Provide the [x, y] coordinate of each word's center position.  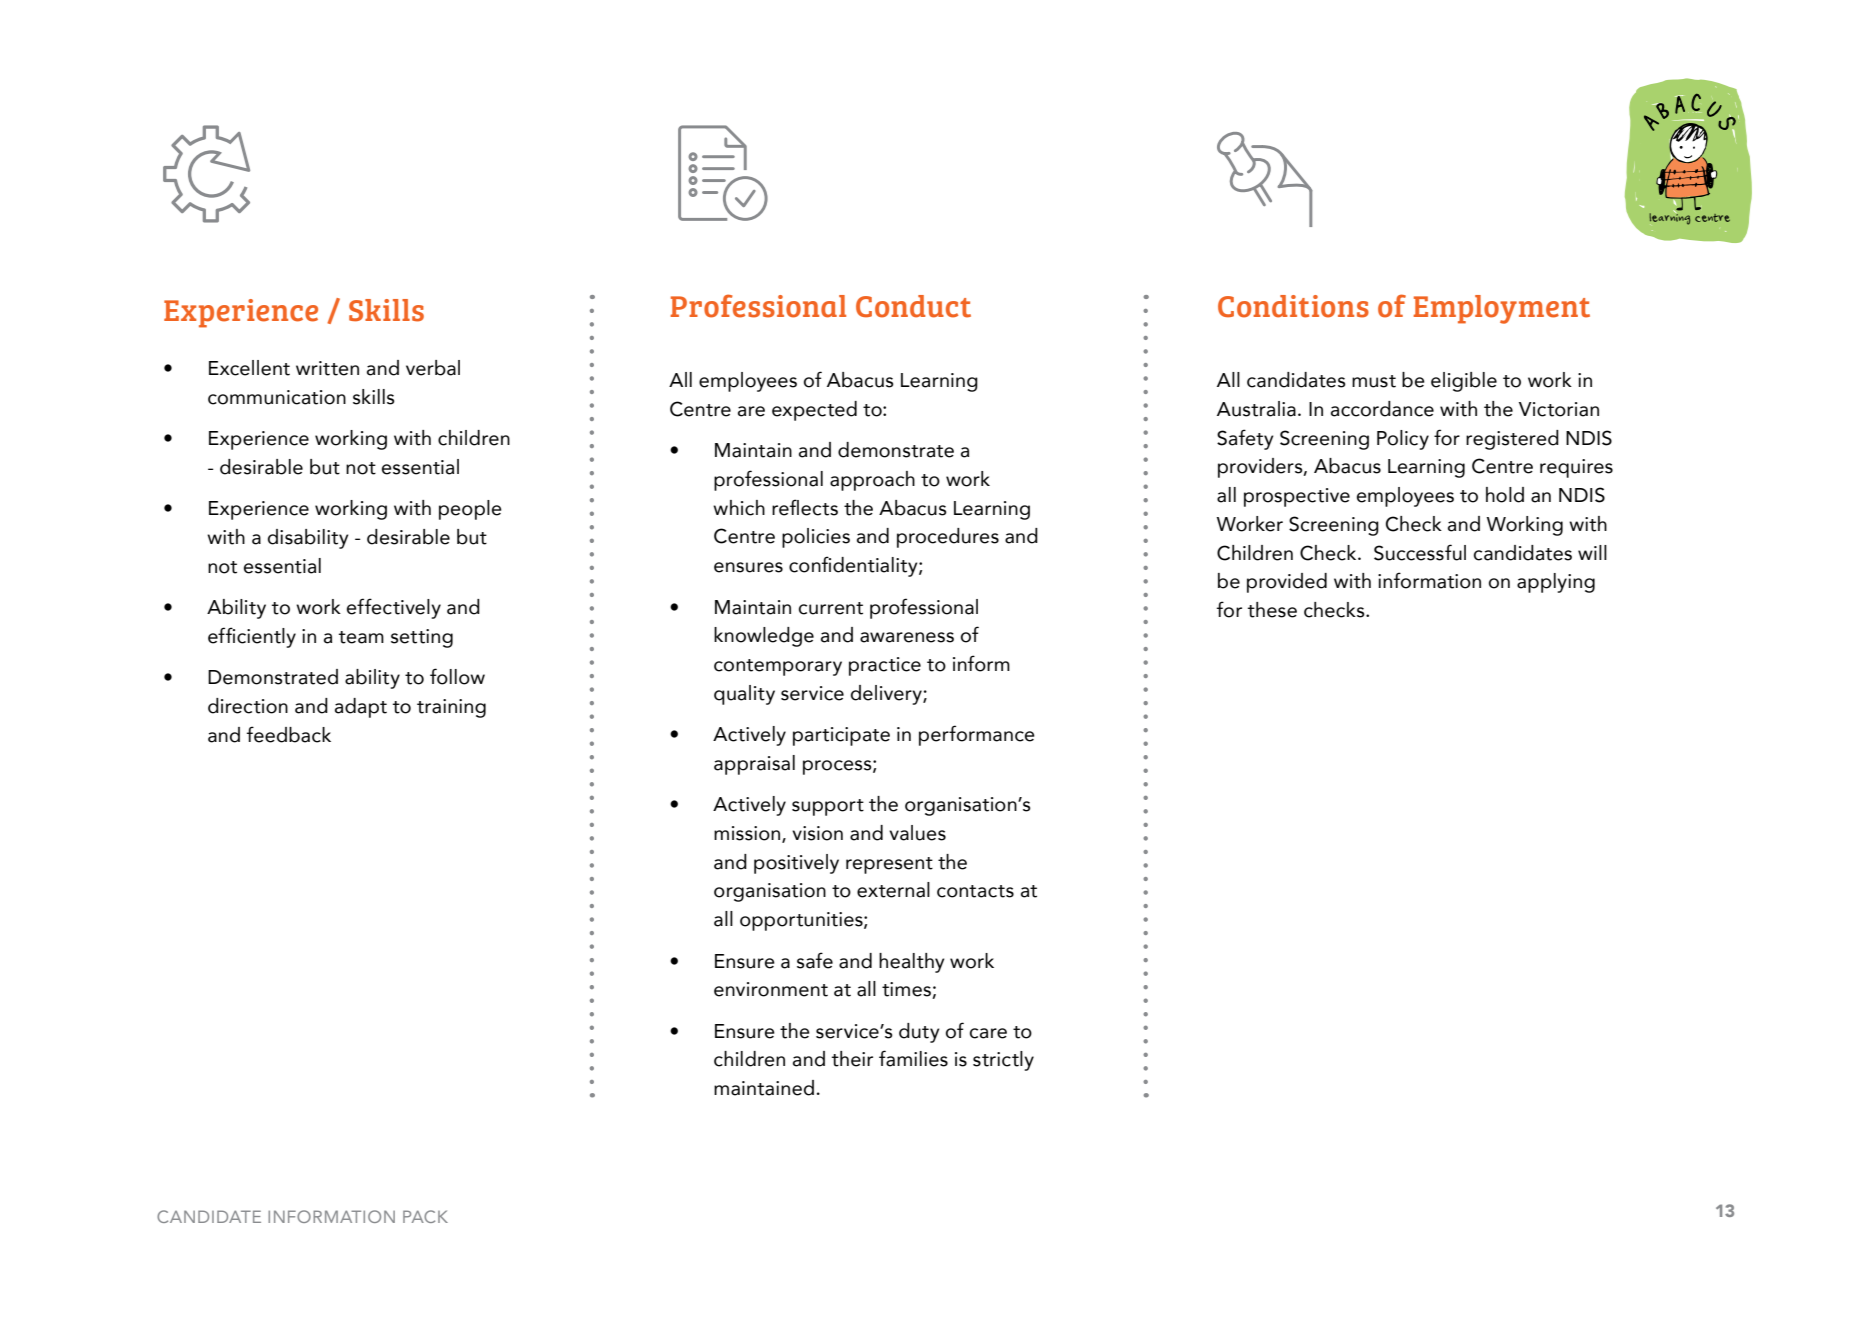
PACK [425, 1216]
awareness [907, 637]
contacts [975, 891]
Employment [1501, 309]
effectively [394, 608]
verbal [433, 368]
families [913, 1058]
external [893, 890]
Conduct [913, 306]
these [1272, 610]
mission [748, 834]
